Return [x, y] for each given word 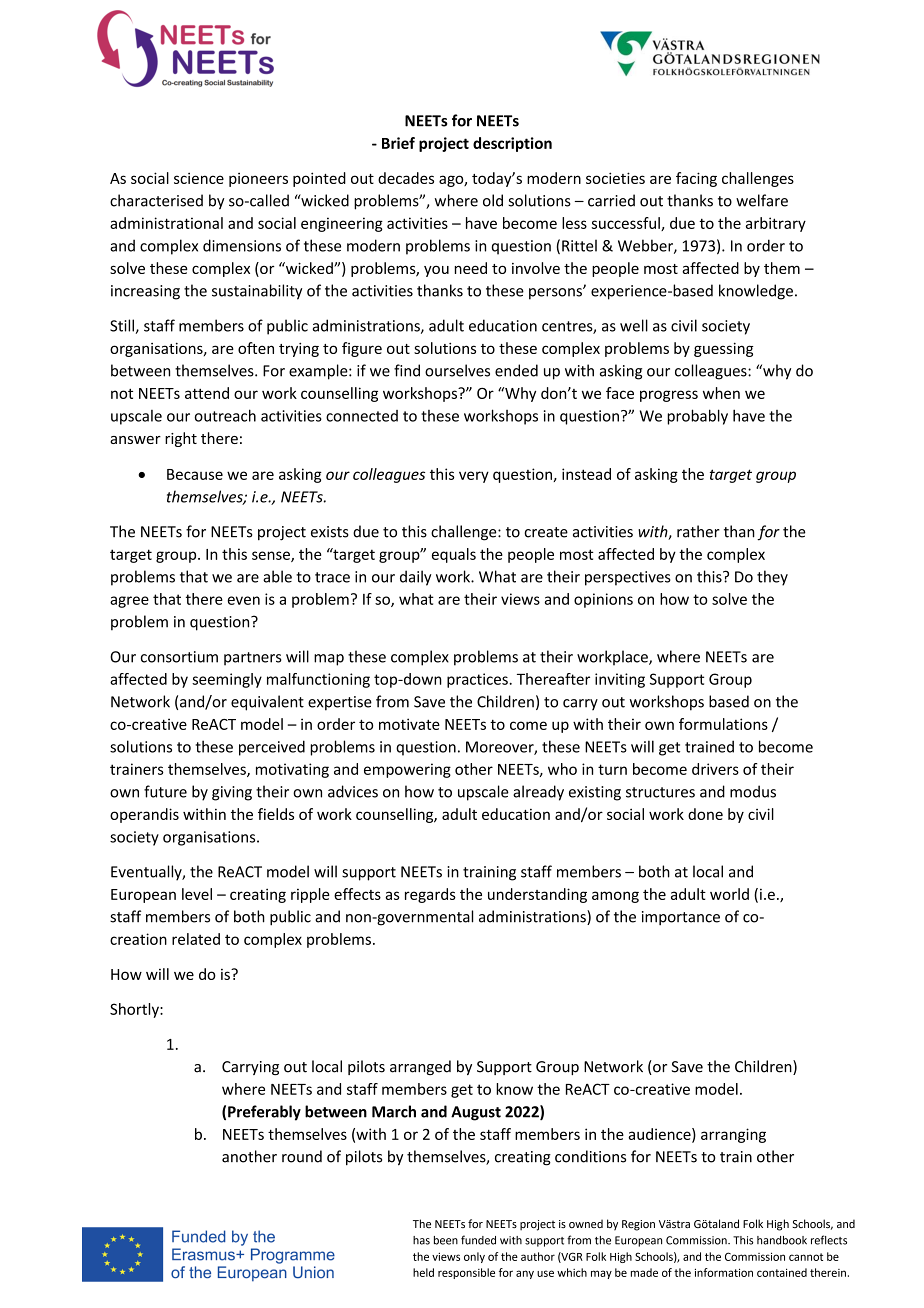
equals [454, 555]
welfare [762, 200]
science [199, 178]
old [493, 200]
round [302, 1156]
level [197, 894]
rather [698, 531]
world [729, 894]
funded [478, 1240]
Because [195, 474]
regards [430, 895]
